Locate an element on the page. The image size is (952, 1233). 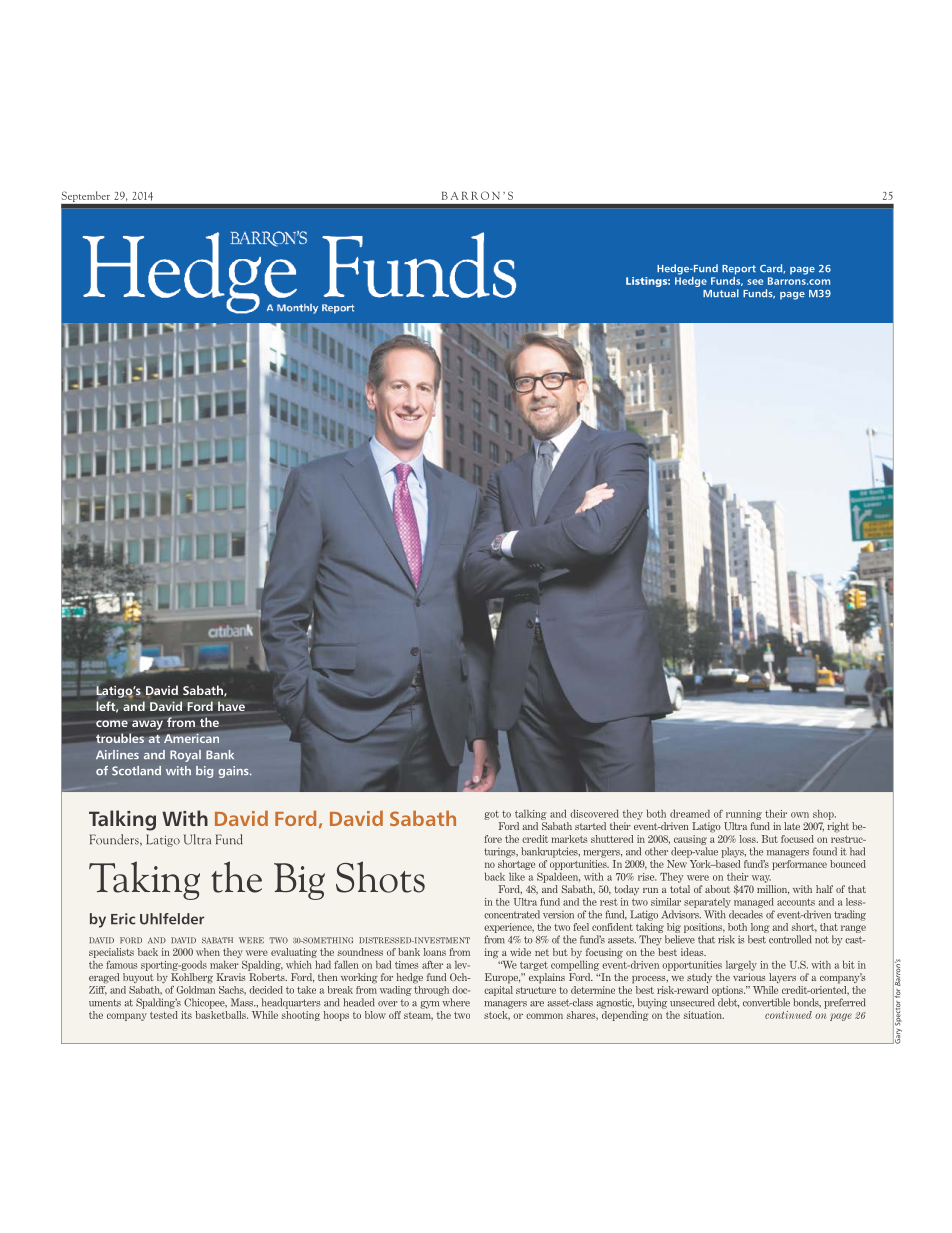
Report is located at coordinates (739, 270).
